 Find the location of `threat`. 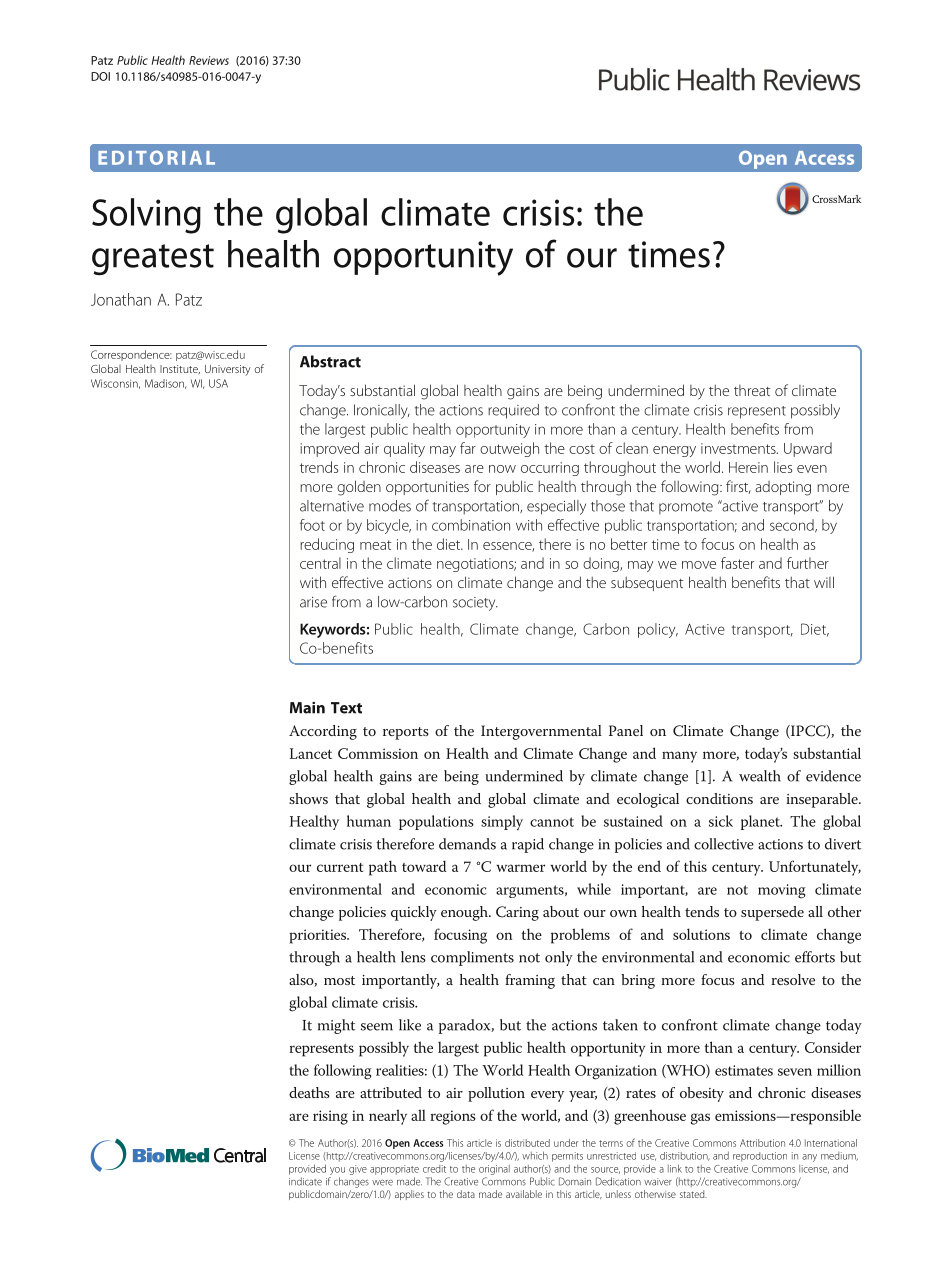

threat is located at coordinates (752, 390).
